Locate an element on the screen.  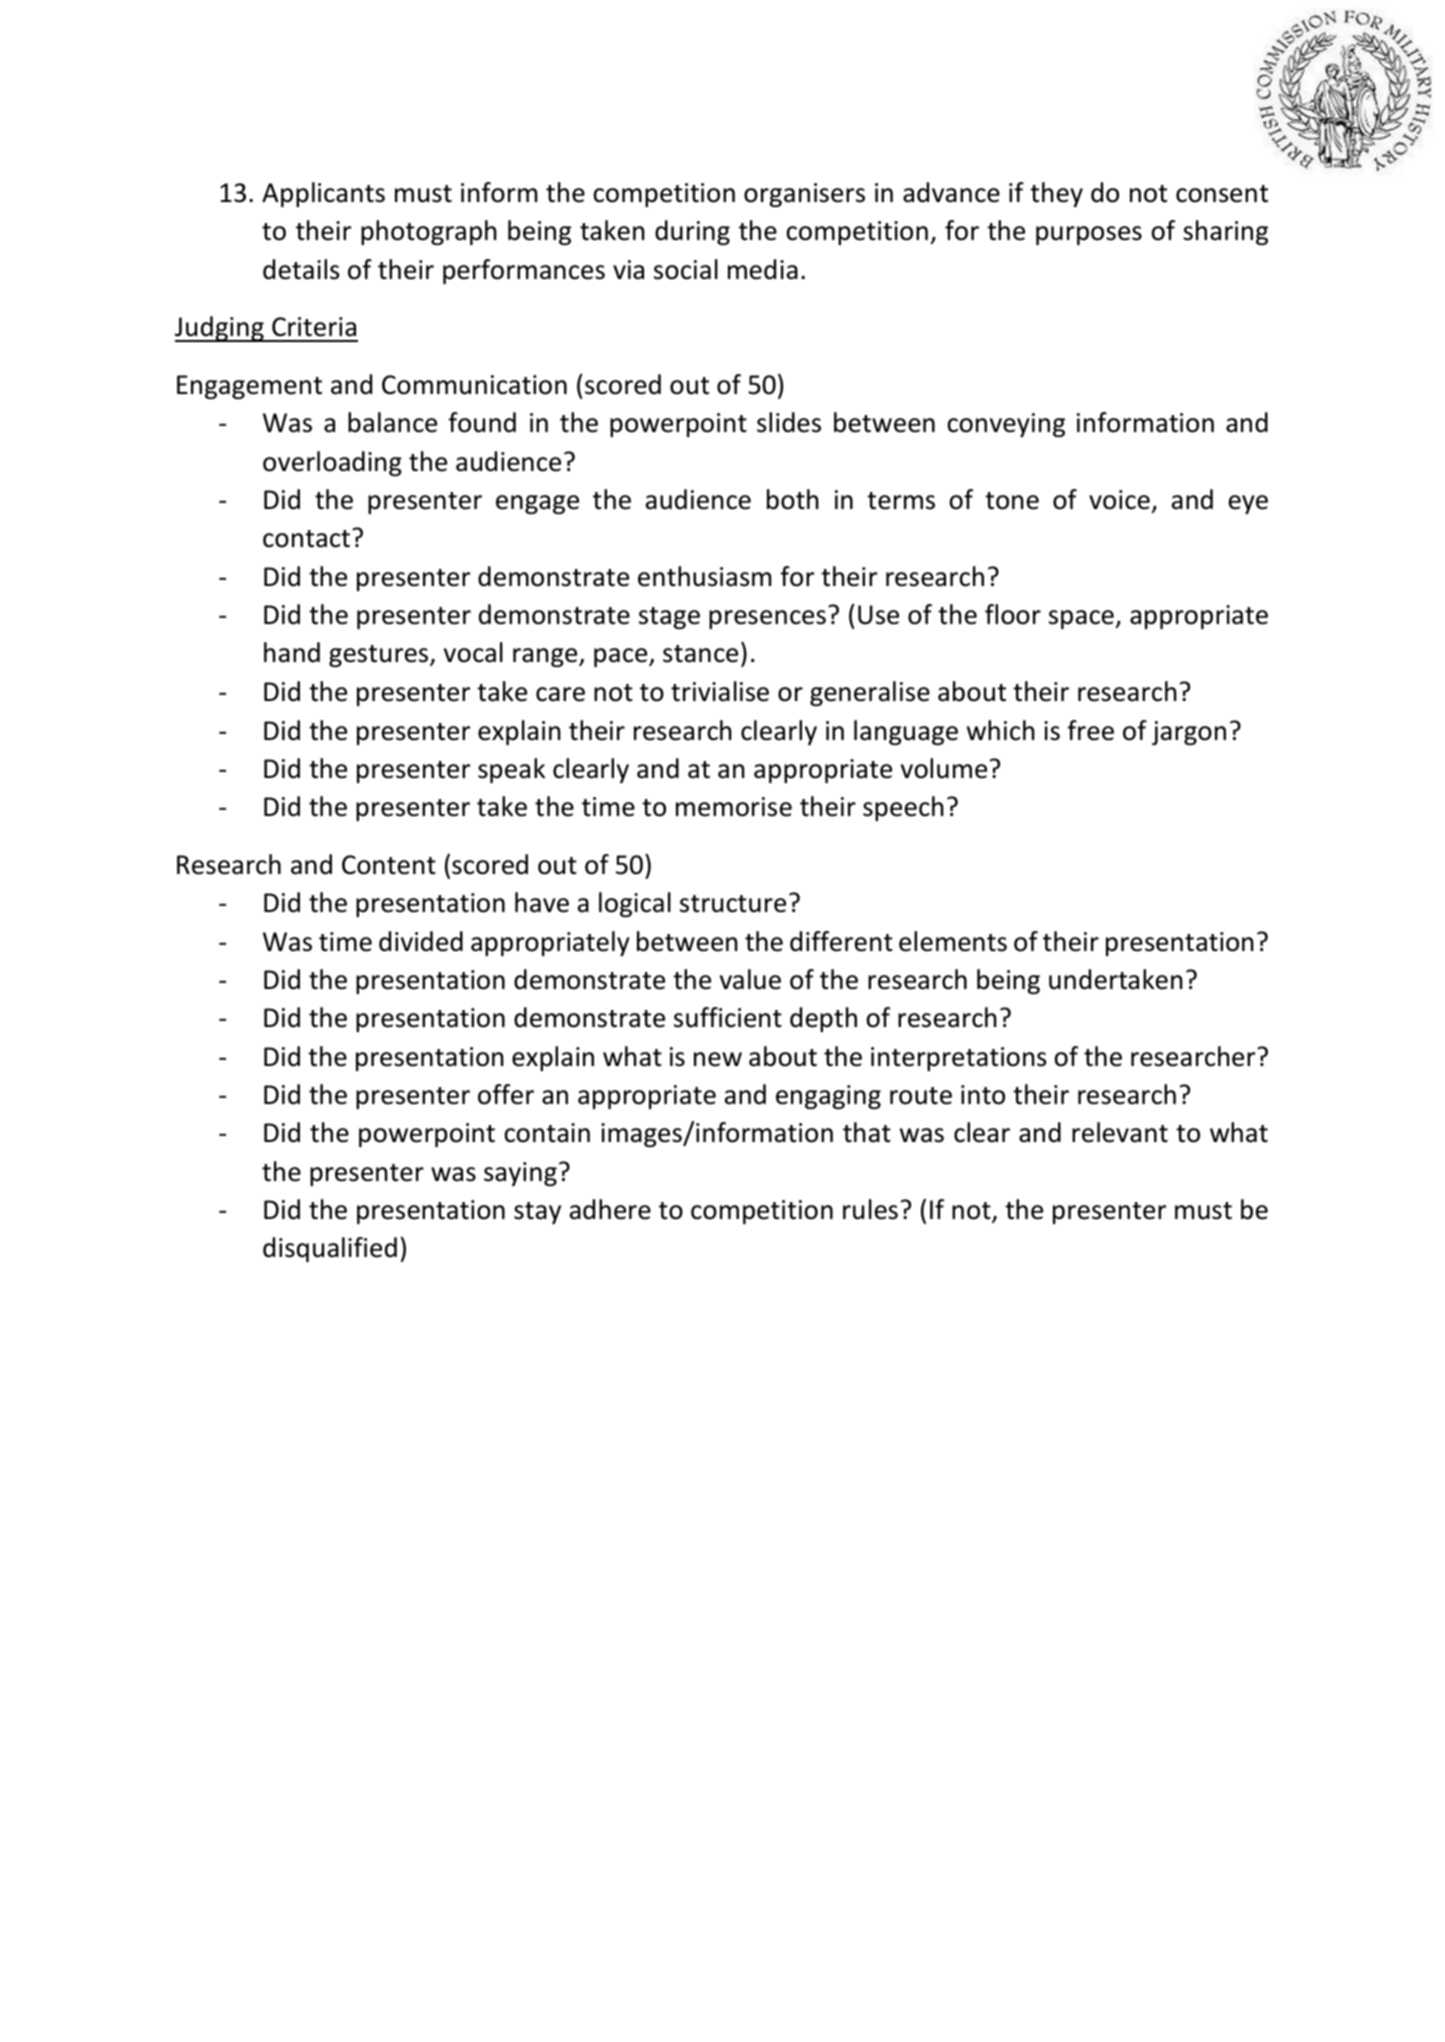
relevant is located at coordinates (1120, 1132).
